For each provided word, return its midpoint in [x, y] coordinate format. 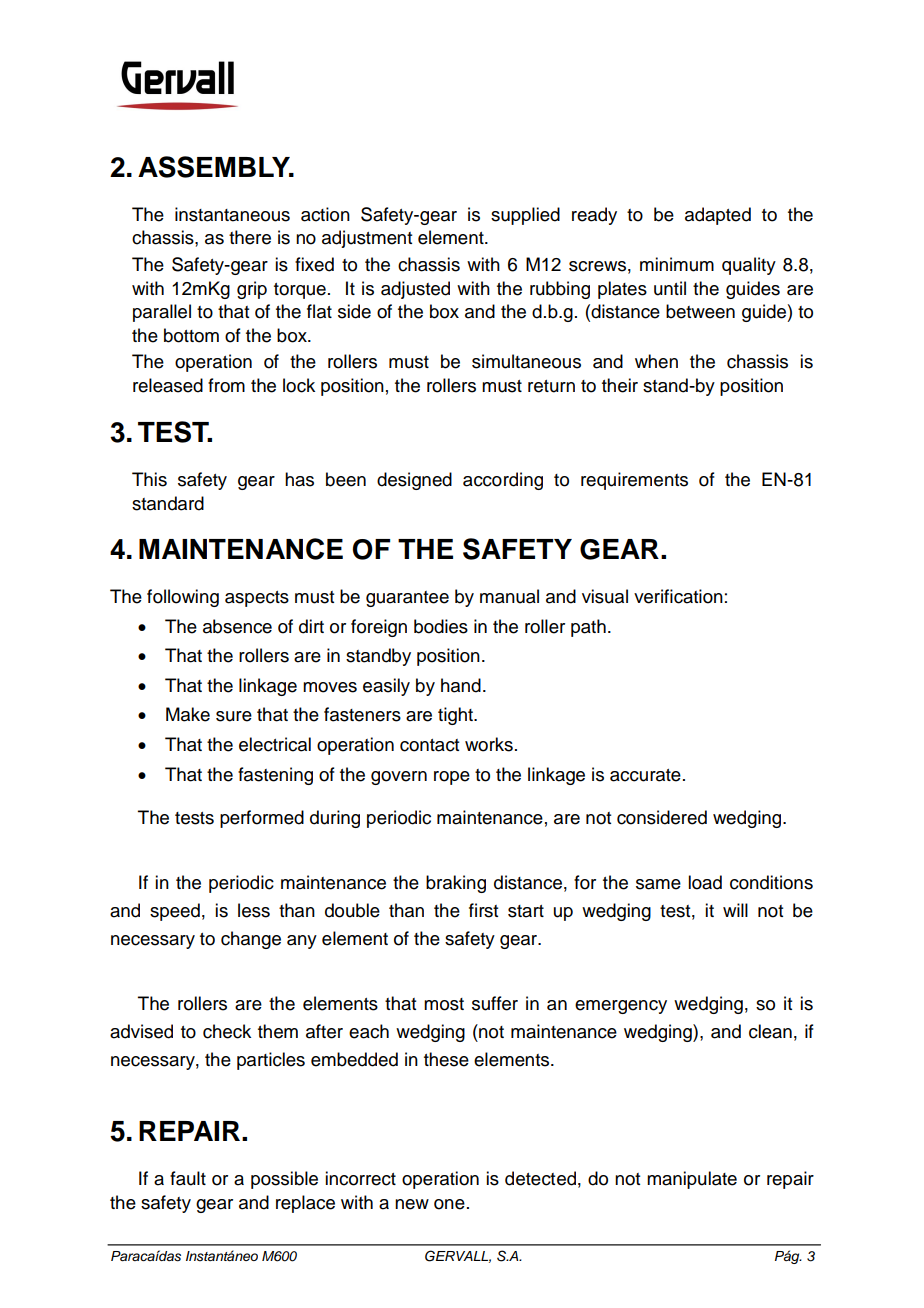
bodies [441, 626]
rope [452, 778]
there [250, 237]
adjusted [415, 290]
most [444, 1004]
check [227, 1031]
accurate [645, 775]
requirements [634, 481]
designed [414, 481]
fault [188, 1178]
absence [237, 626]
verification [678, 596]
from [226, 385]
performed [262, 819]
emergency [621, 1007]
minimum [677, 264]
